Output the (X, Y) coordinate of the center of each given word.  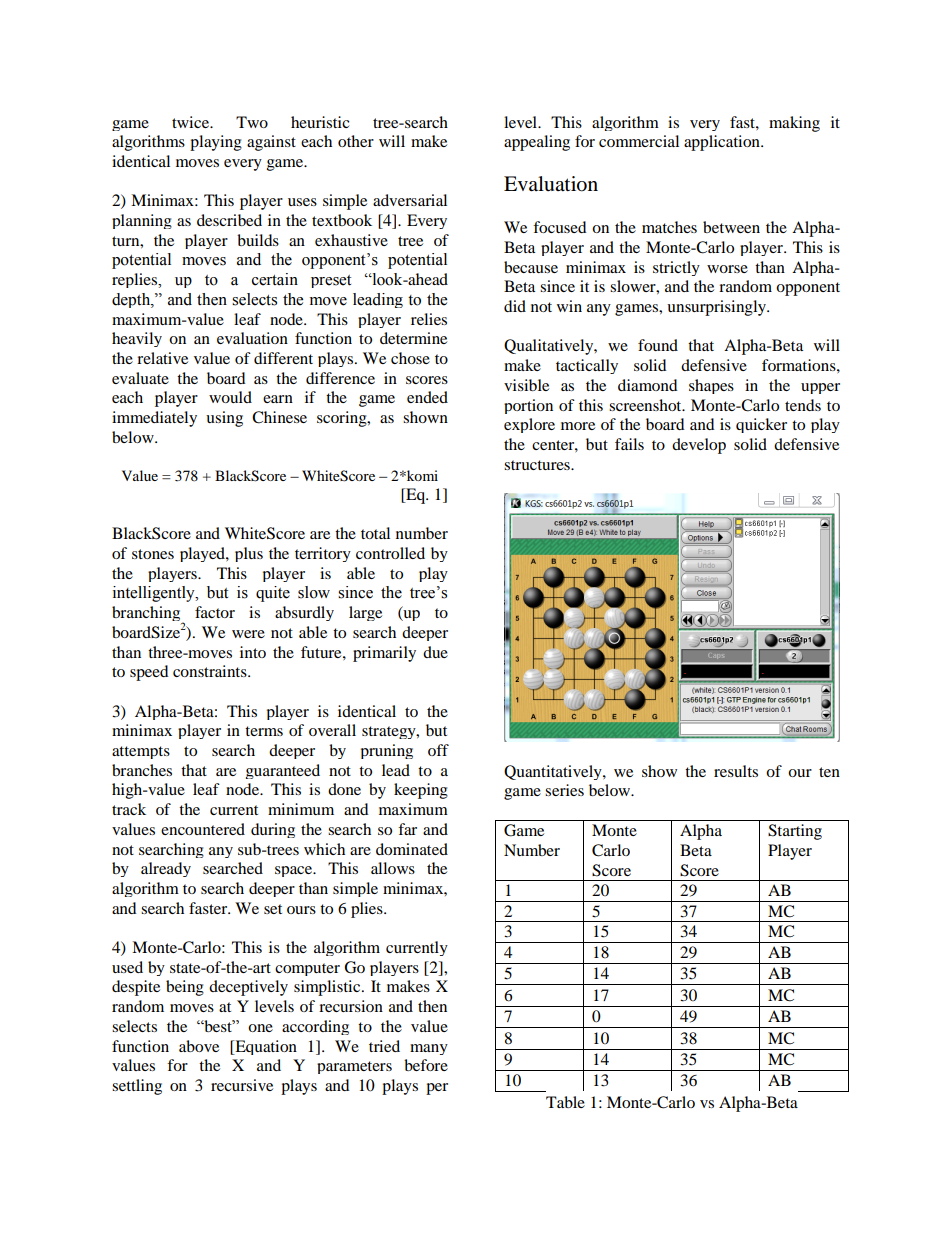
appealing (537, 143)
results (736, 771)
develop (699, 446)
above (199, 1046)
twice (191, 122)
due (435, 652)
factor (215, 612)
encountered (203, 829)
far (407, 829)
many (429, 1049)
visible (526, 385)
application (723, 143)
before (426, 1065)
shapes (711, 386)
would (230, 397)
